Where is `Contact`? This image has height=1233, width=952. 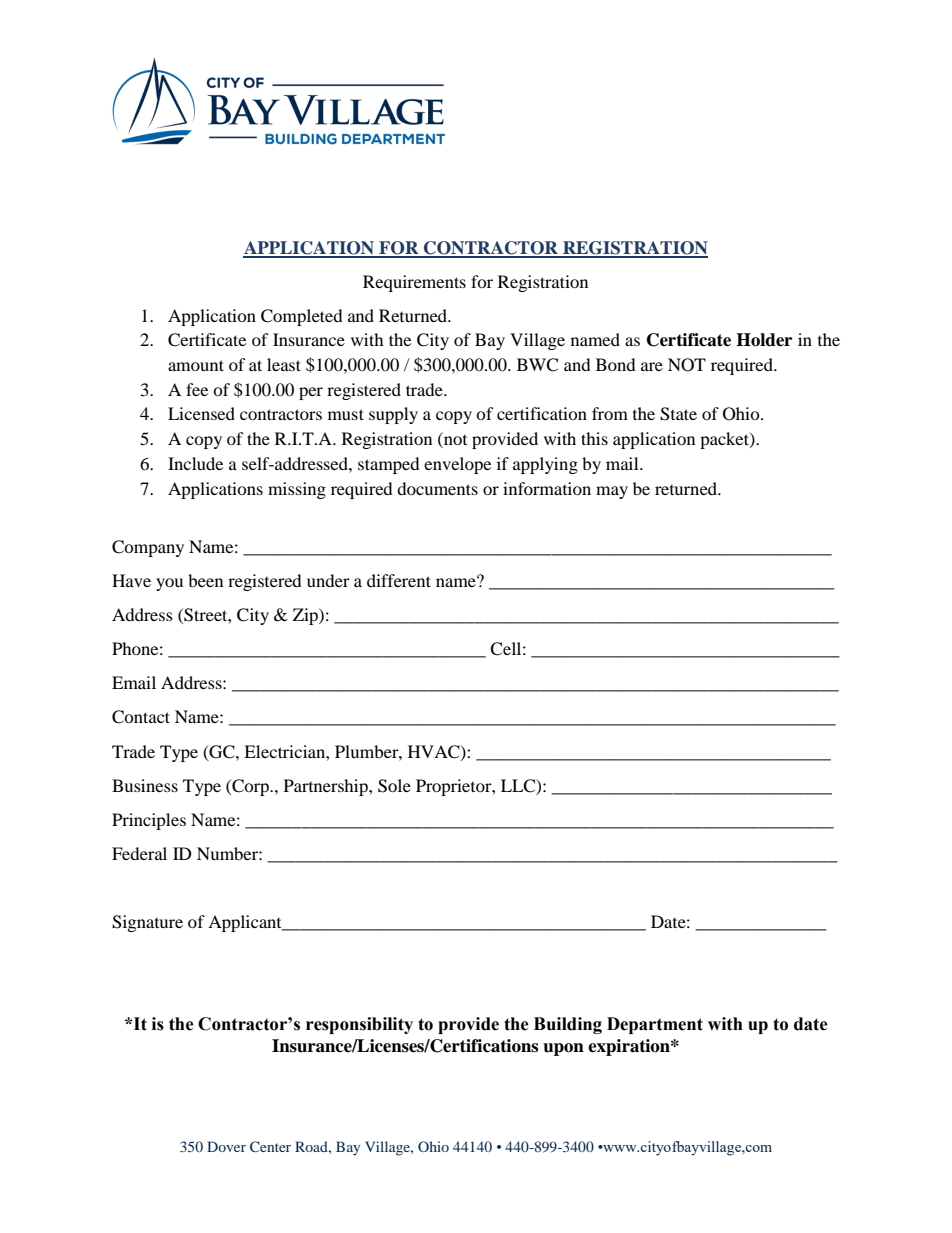
Contact is located at coordinates (141, 717).
